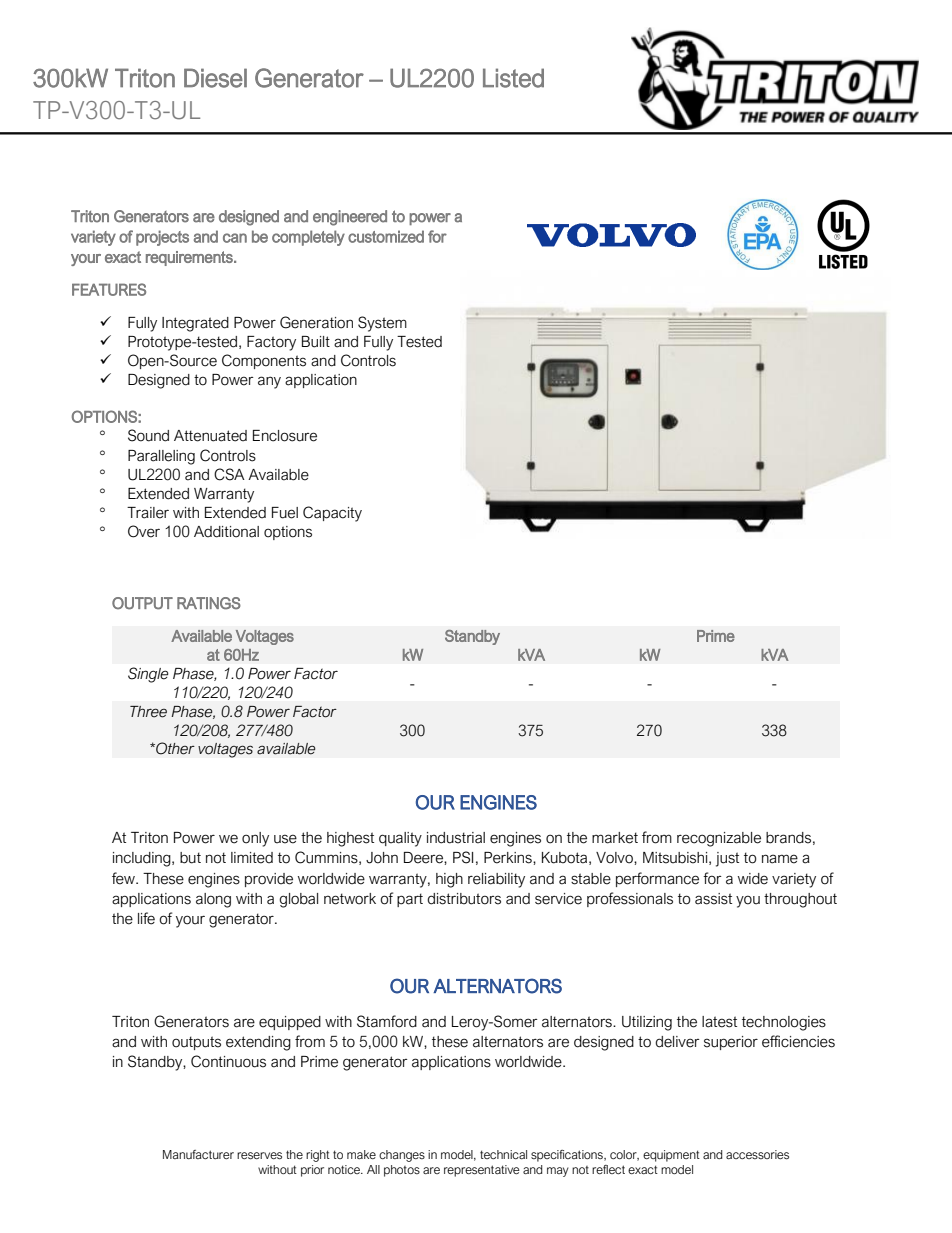 The width and height of the screenshot is (952, 1233). Describe the element at coordinates (382, 324) in the screenshot. I see `System` at that location.
